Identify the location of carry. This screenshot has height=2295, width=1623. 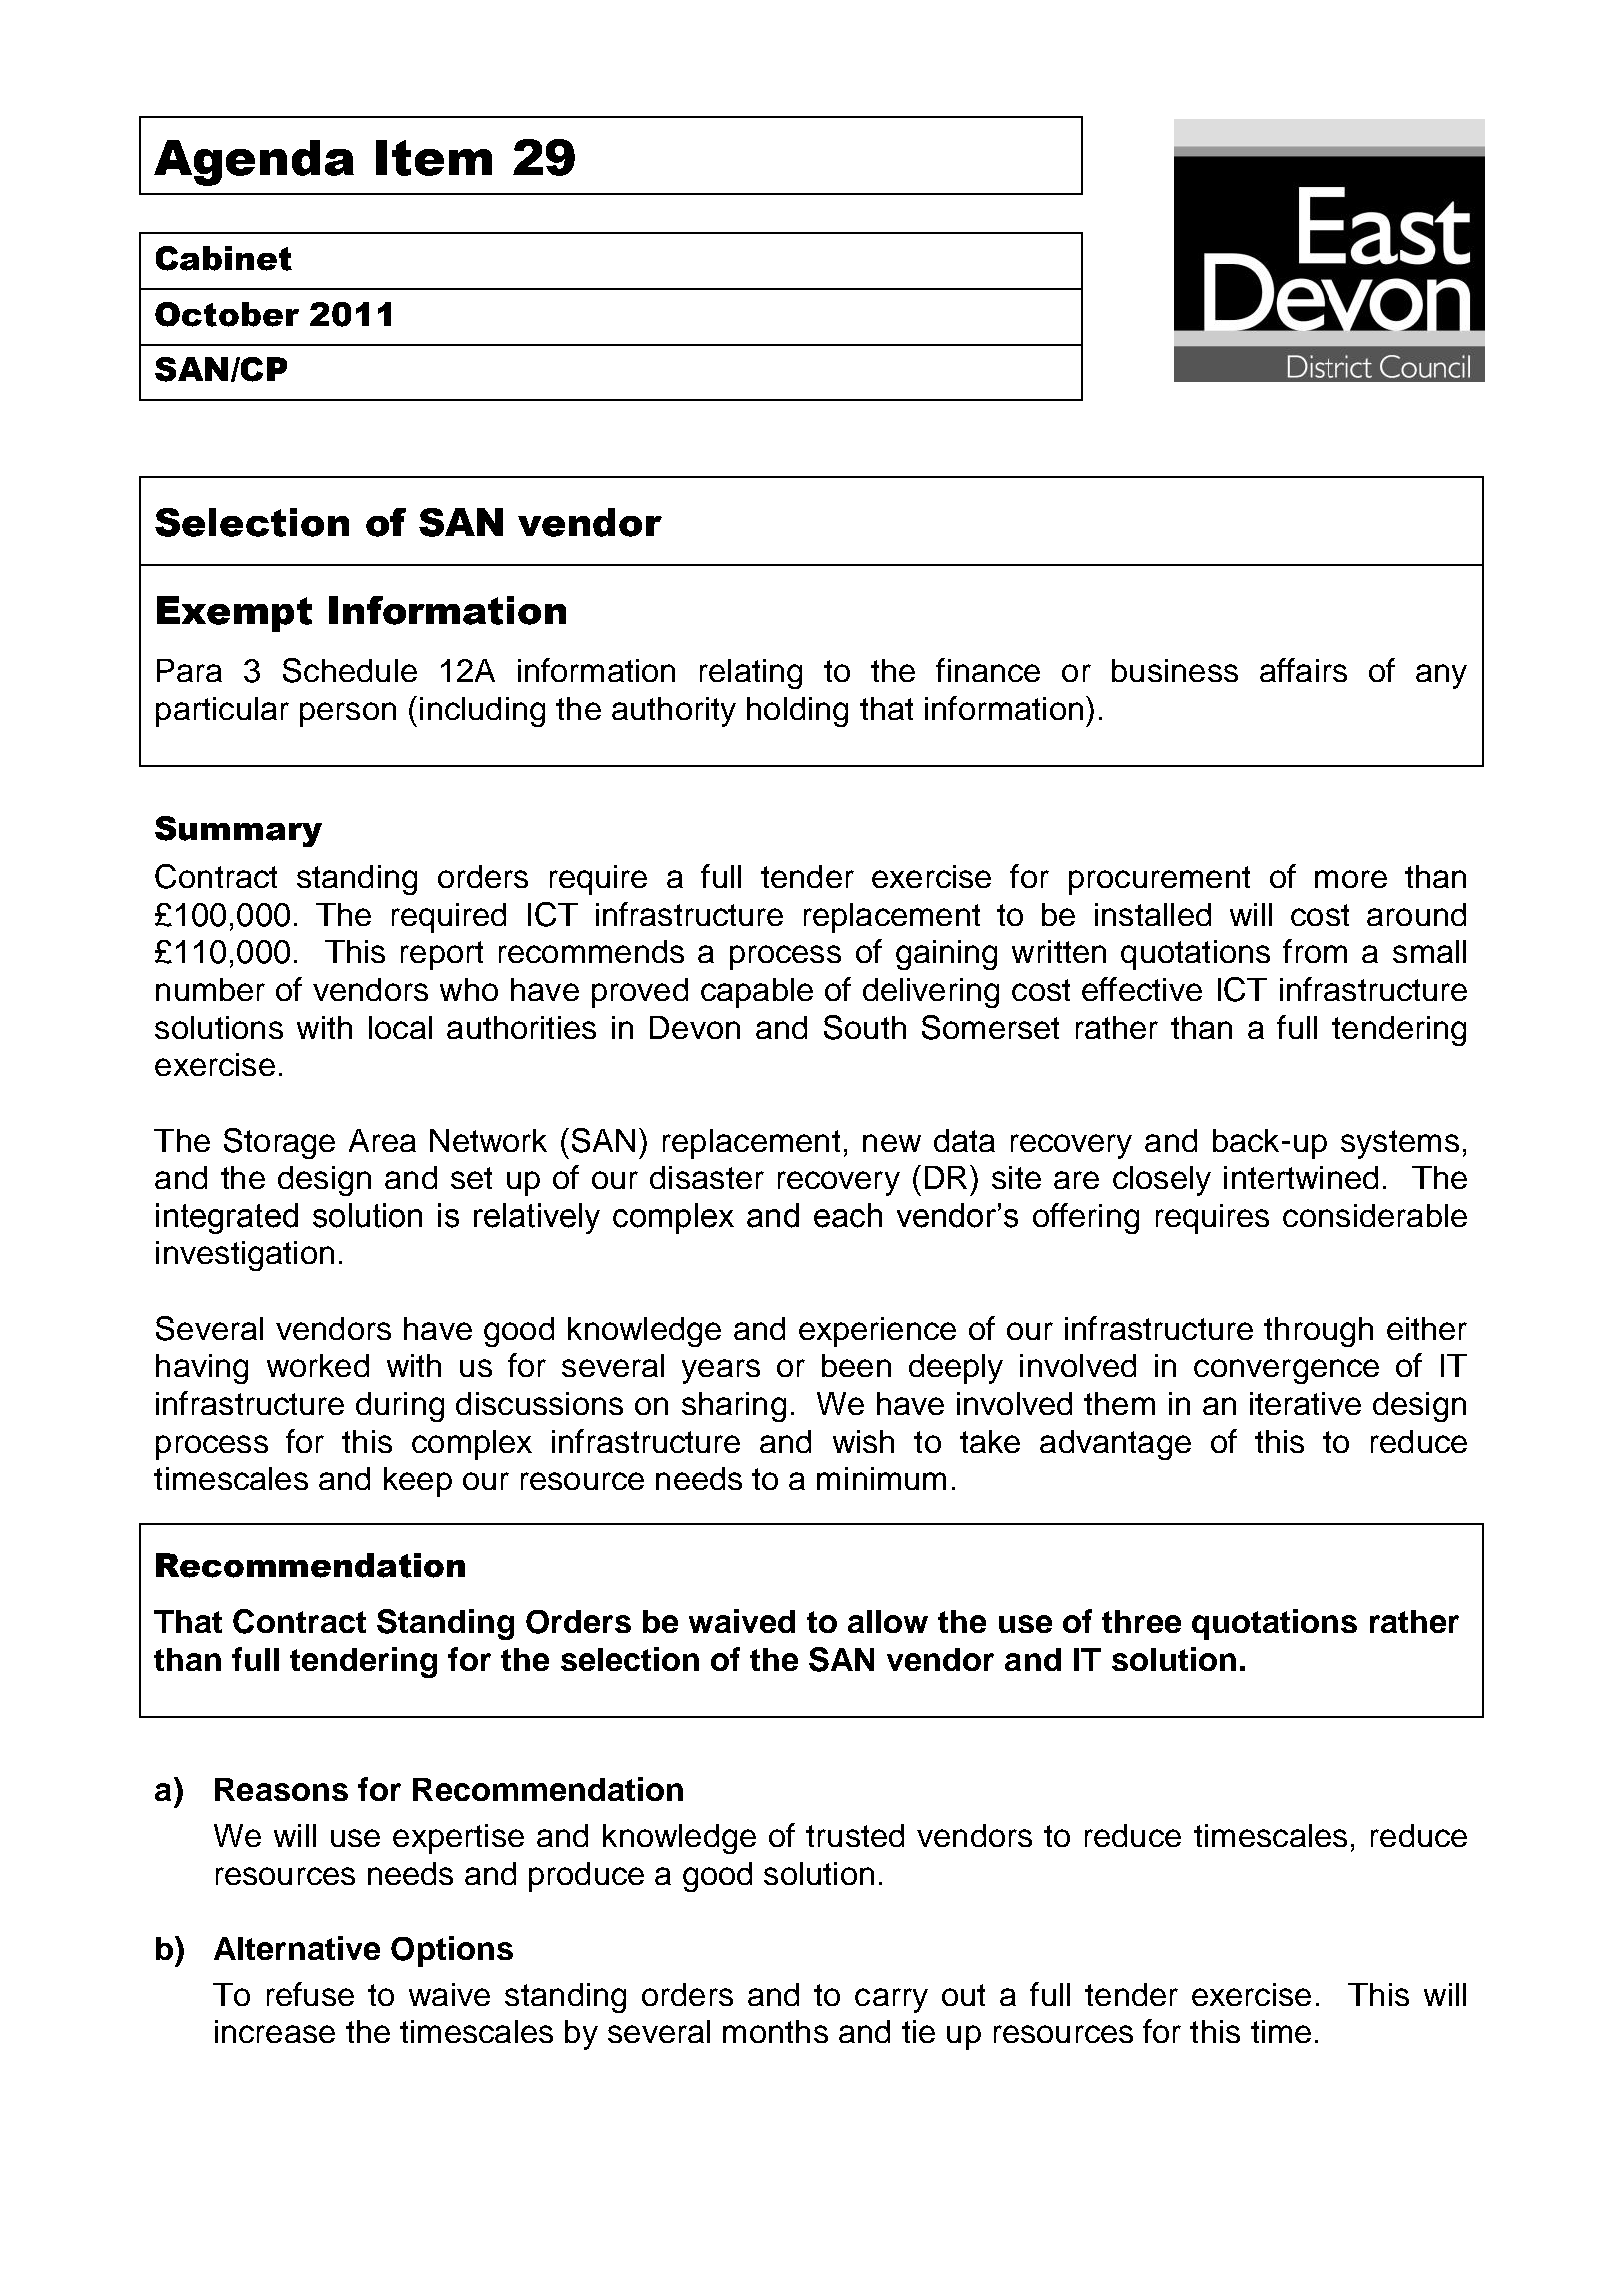
(891, 2000).
